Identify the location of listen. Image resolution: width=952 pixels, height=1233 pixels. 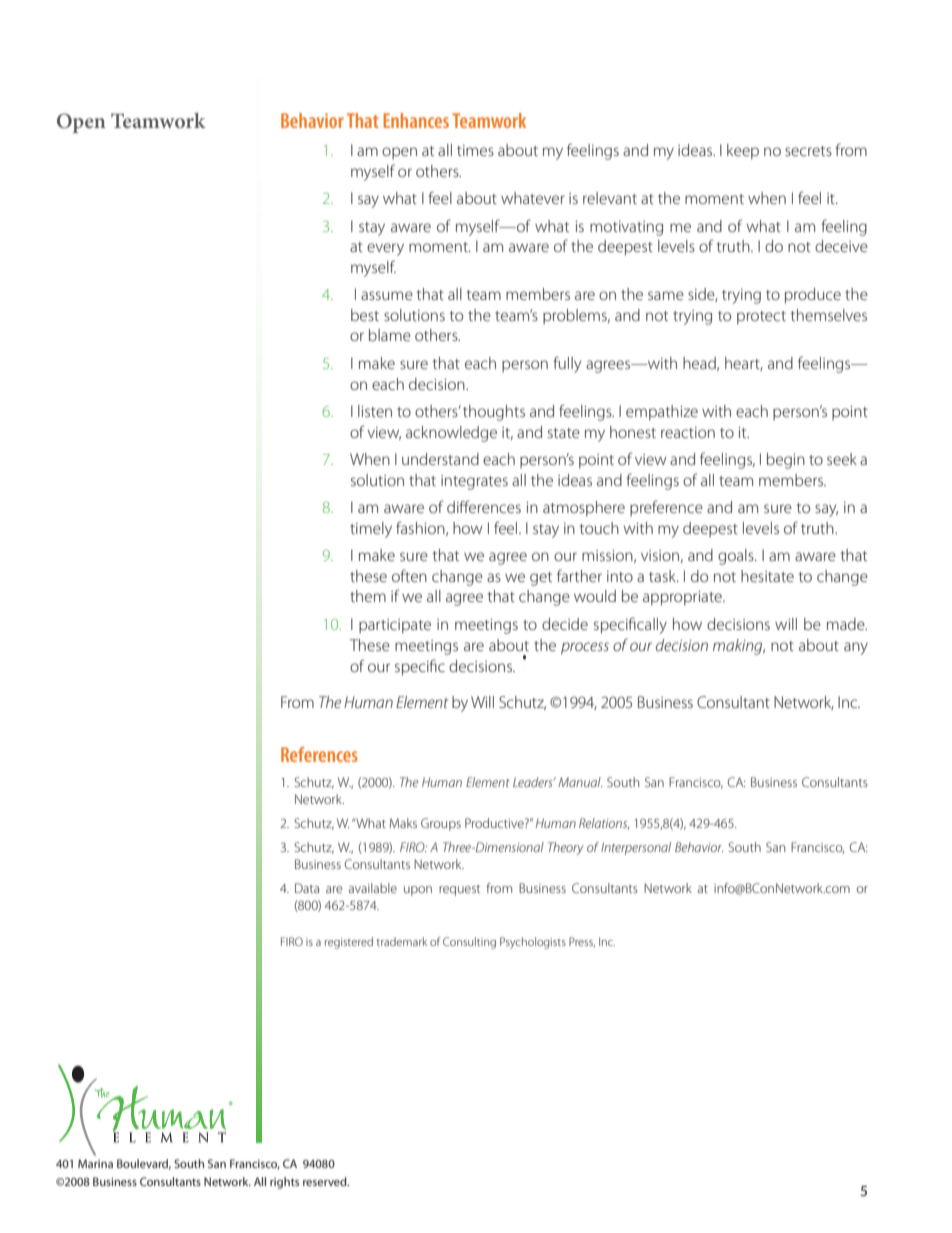
(375, 411).
